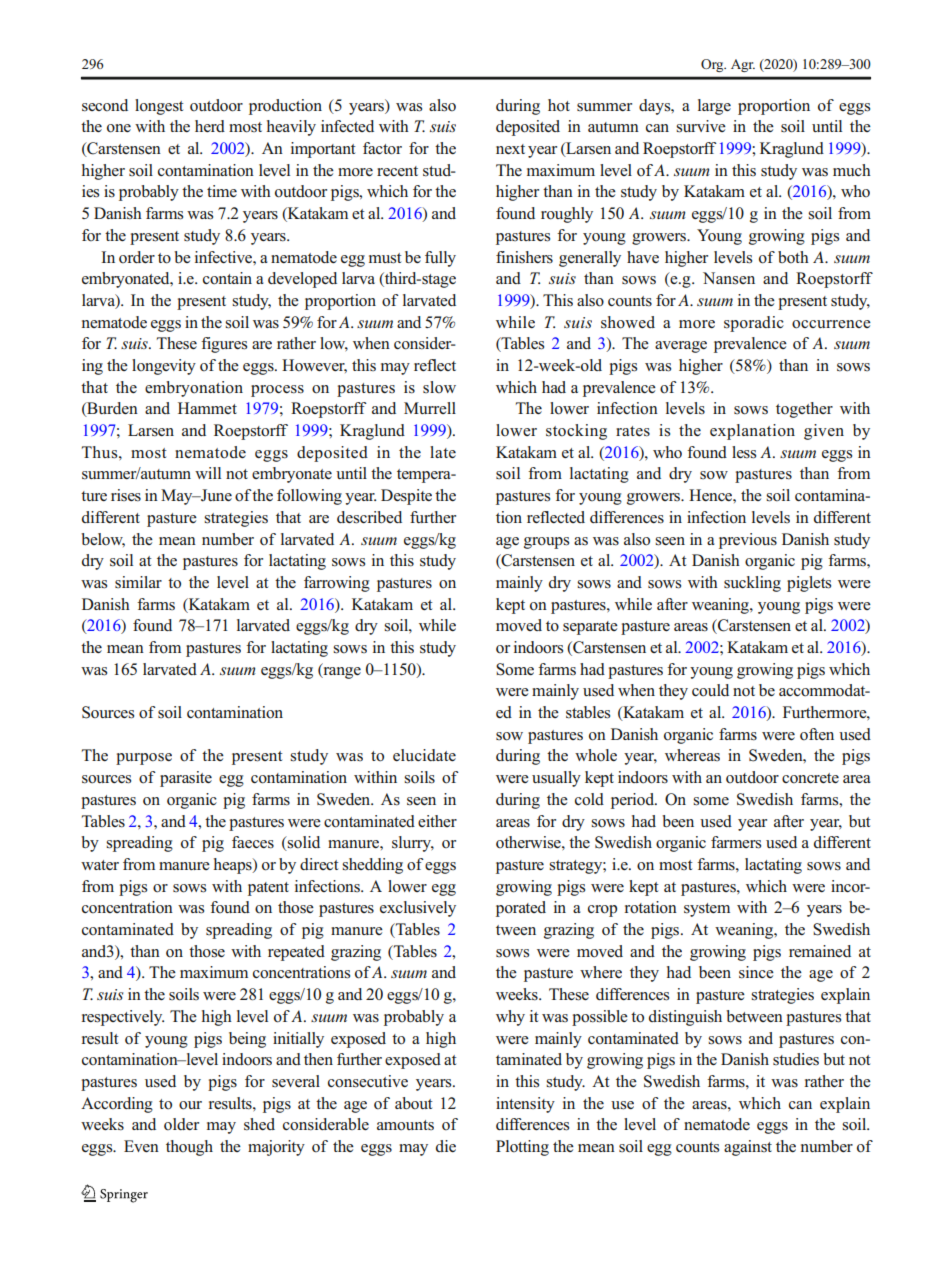  Describe the element at coordinates (754, 324) in the screenshot. I see `sporadic` at that location.
